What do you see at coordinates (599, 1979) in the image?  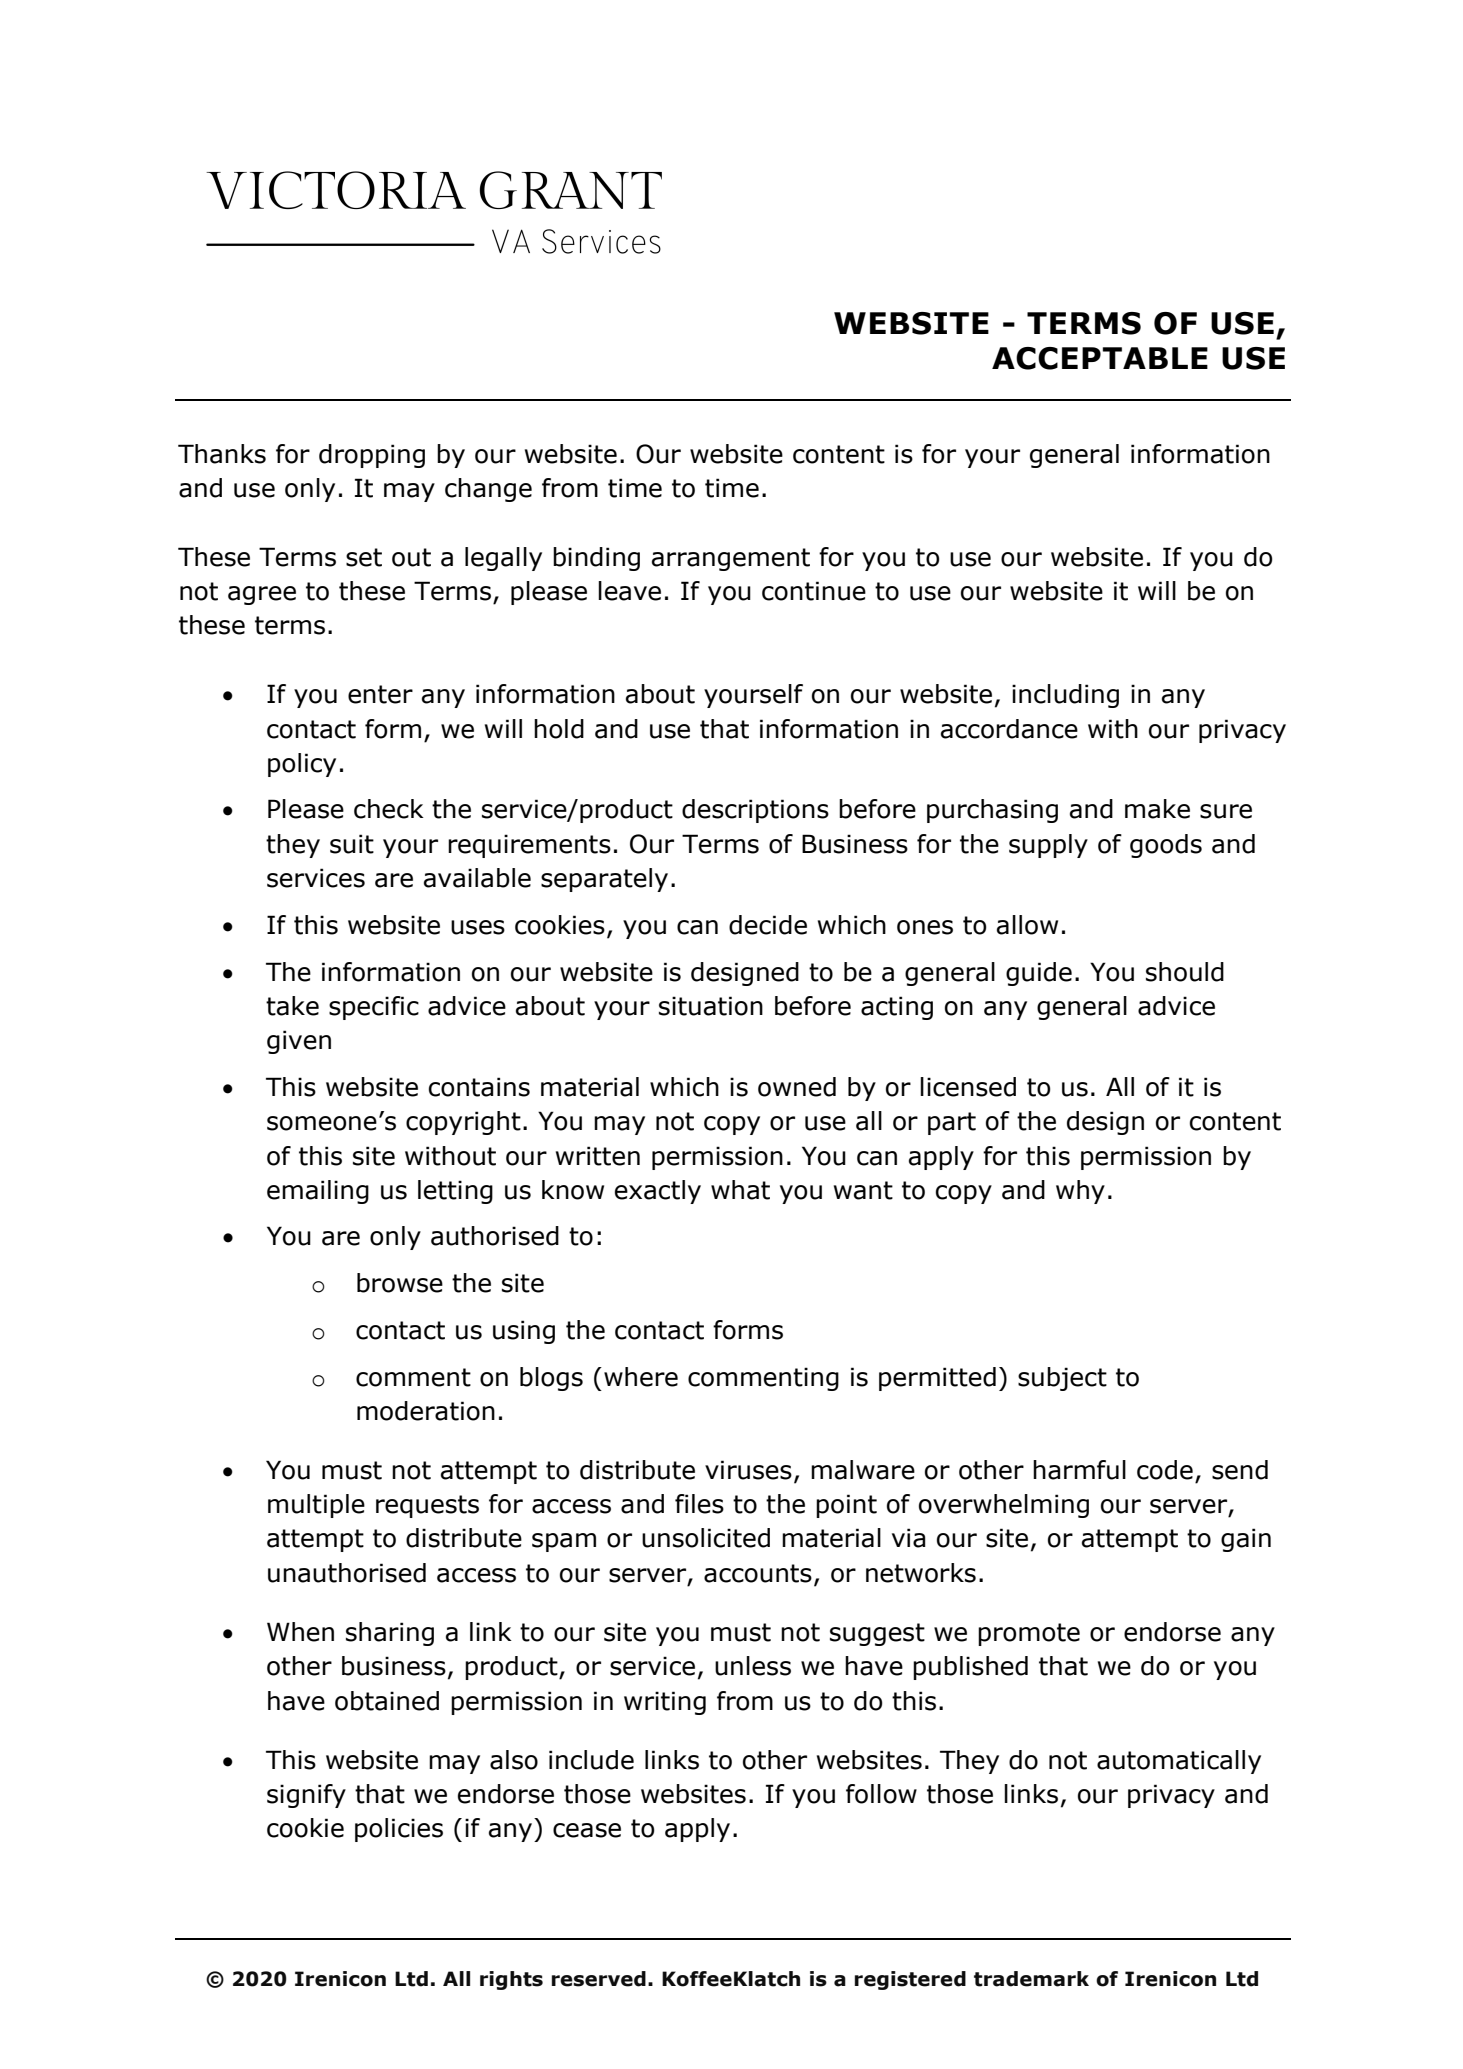 I see `reserved` at bounding box center [599, 1979].
